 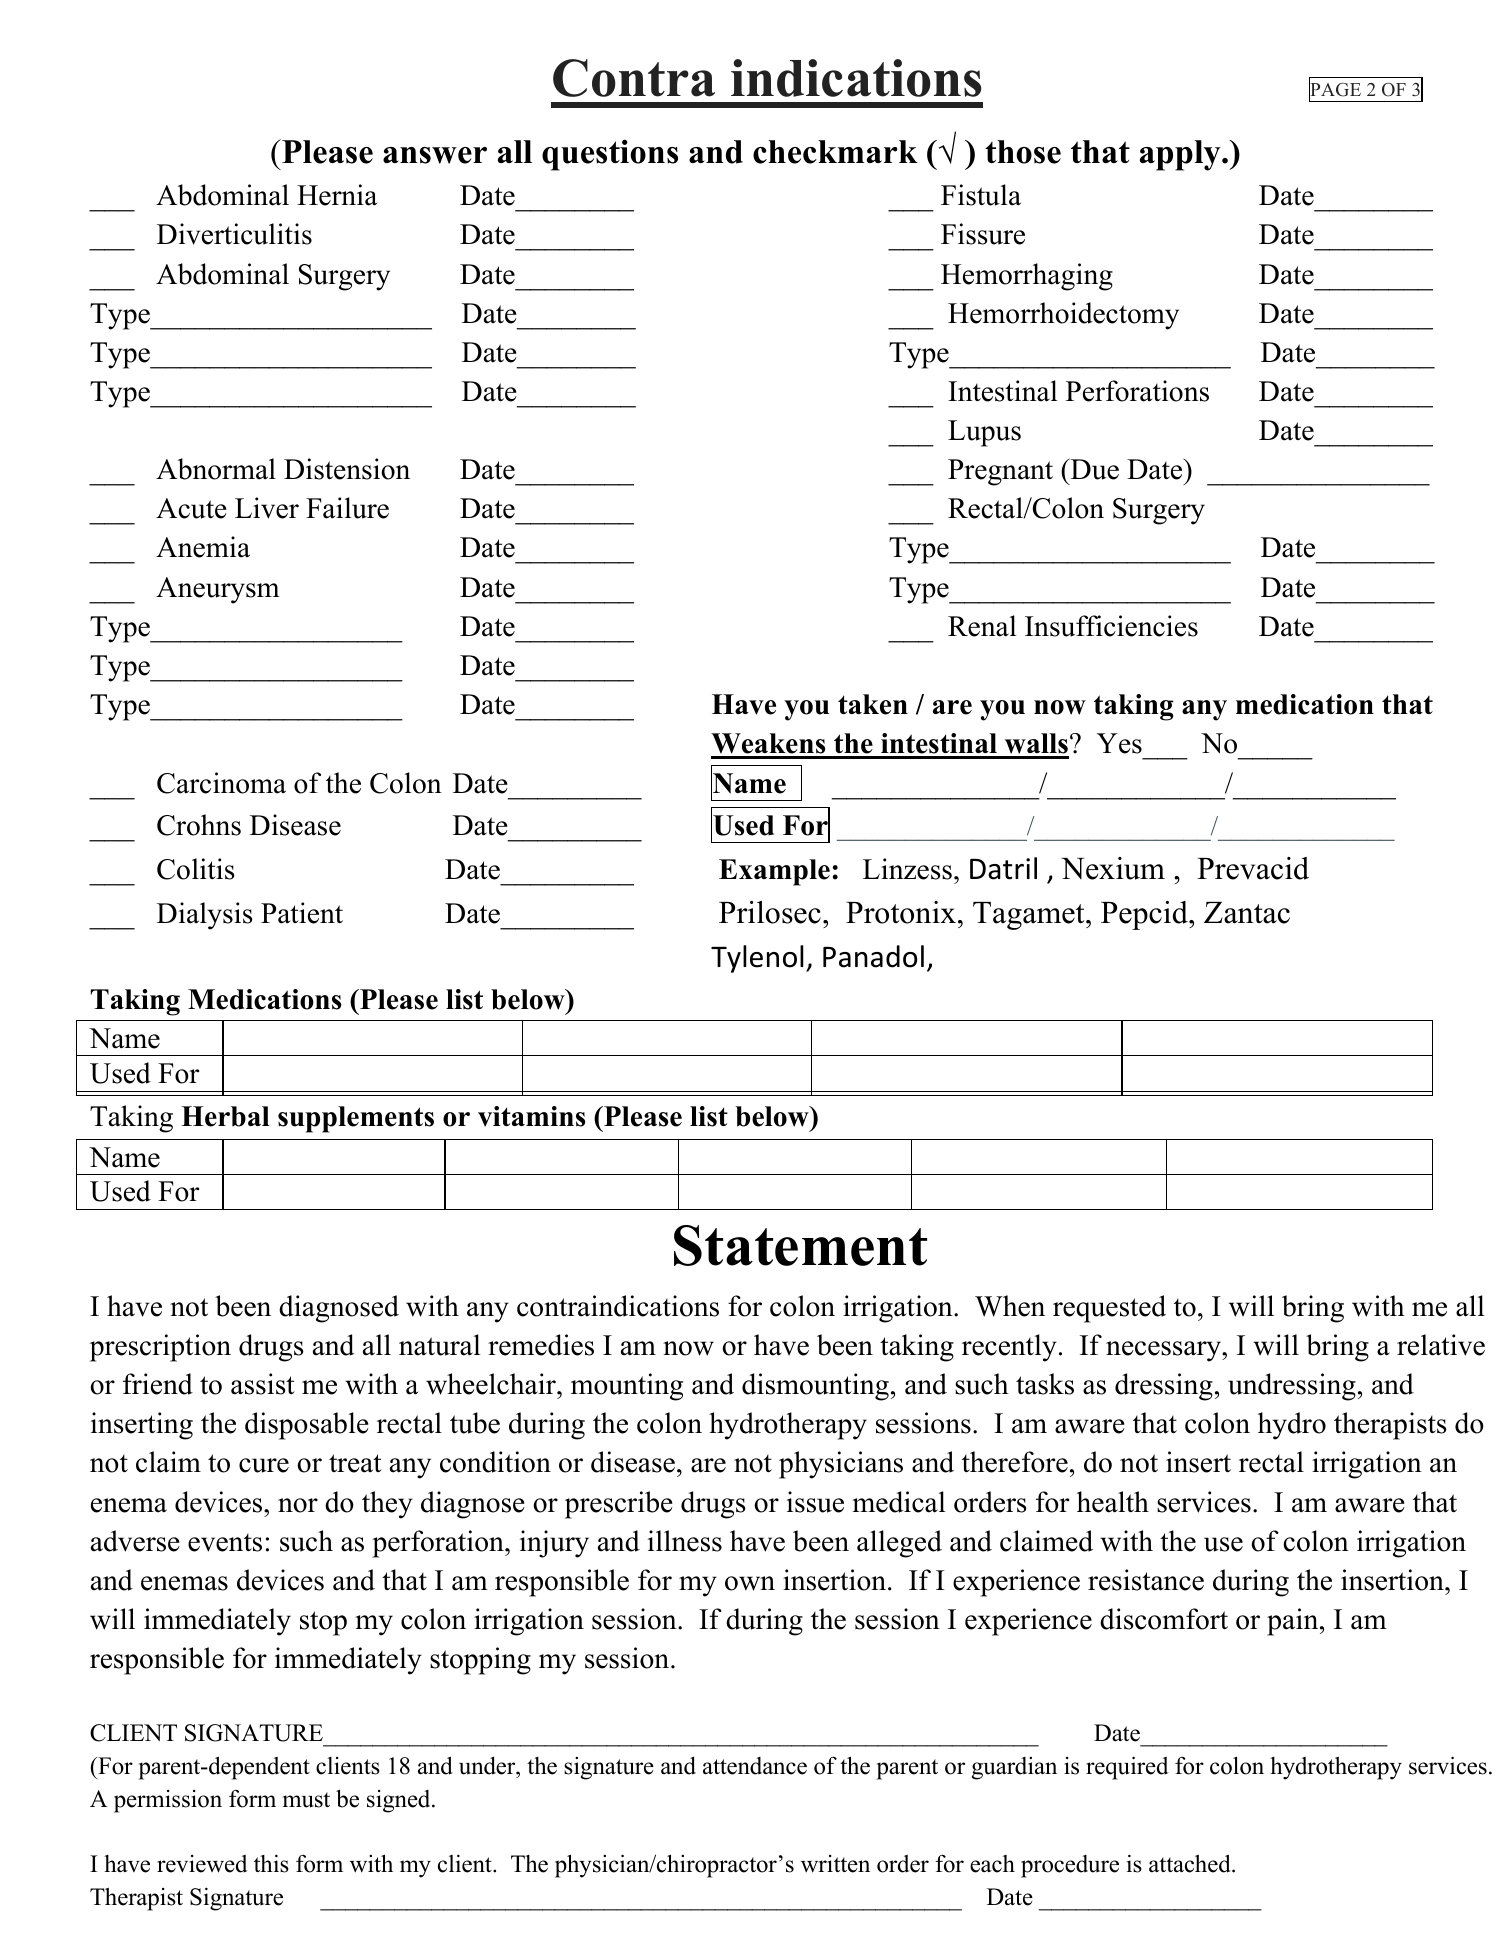 What do you see at coordinates (306, 1800) in the screenshot?
I see `must` at bounding box center [306, 1800].
